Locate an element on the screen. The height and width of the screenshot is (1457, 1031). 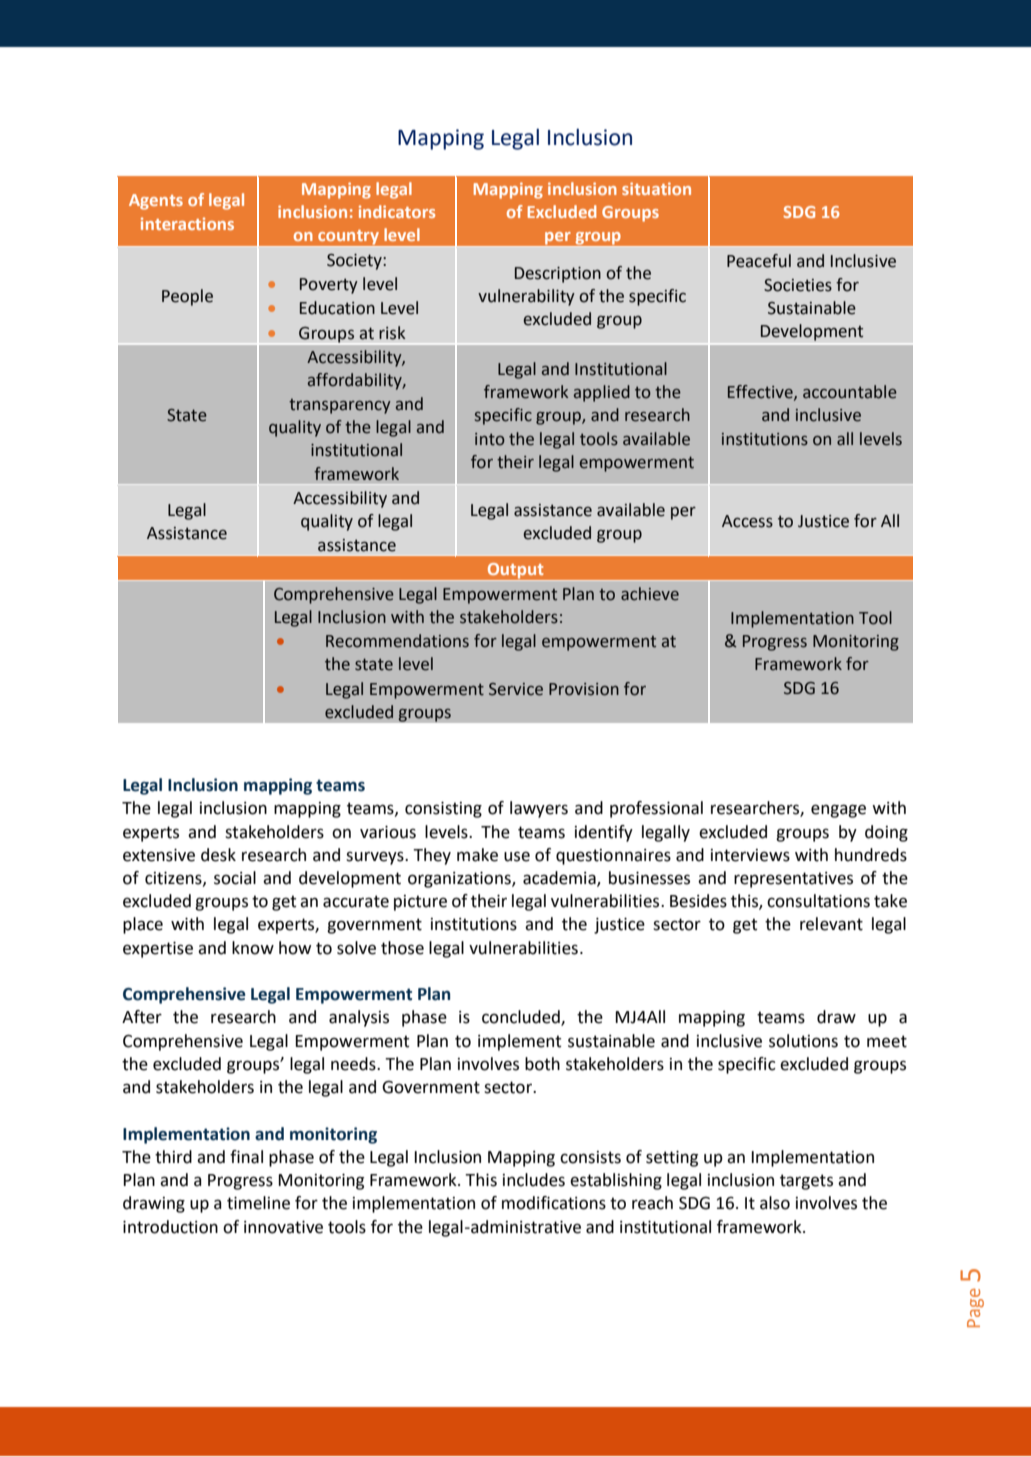
Recommendations is located at coordinates (397, 641).
